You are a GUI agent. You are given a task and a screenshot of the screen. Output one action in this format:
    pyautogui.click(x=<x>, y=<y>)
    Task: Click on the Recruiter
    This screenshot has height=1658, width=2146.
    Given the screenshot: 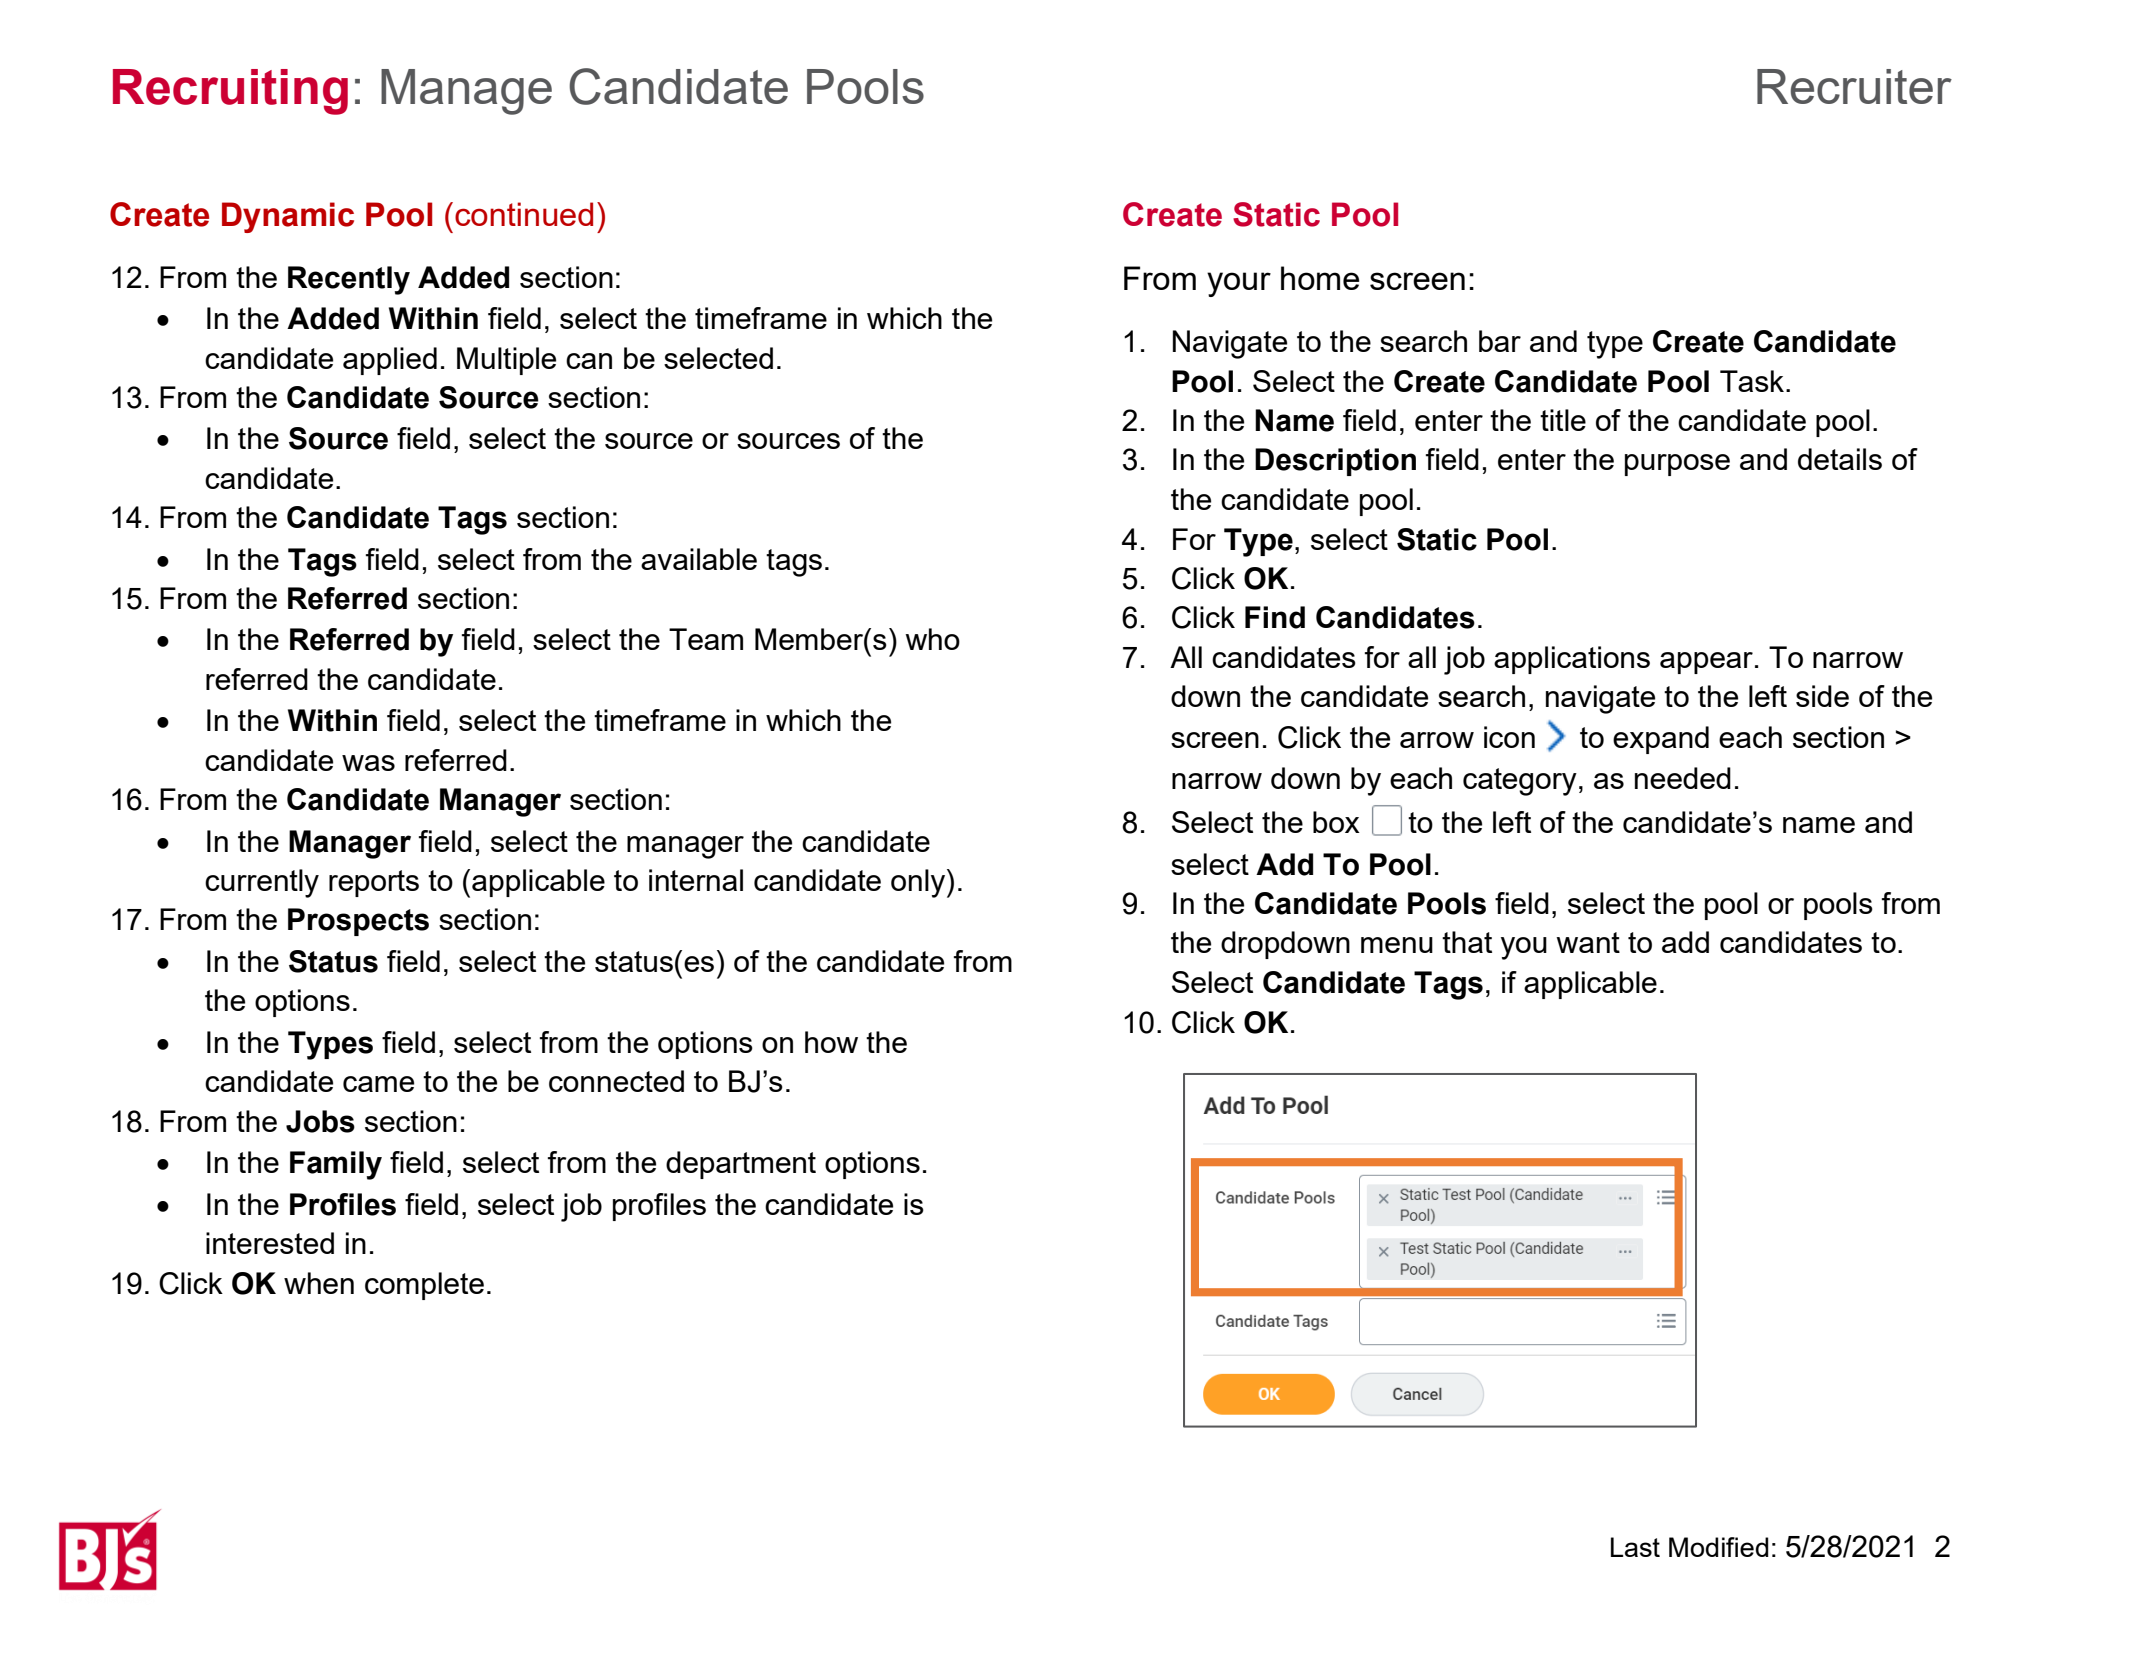 What is the action you would take?
    pyautogui.click(x=1854, y=86)
